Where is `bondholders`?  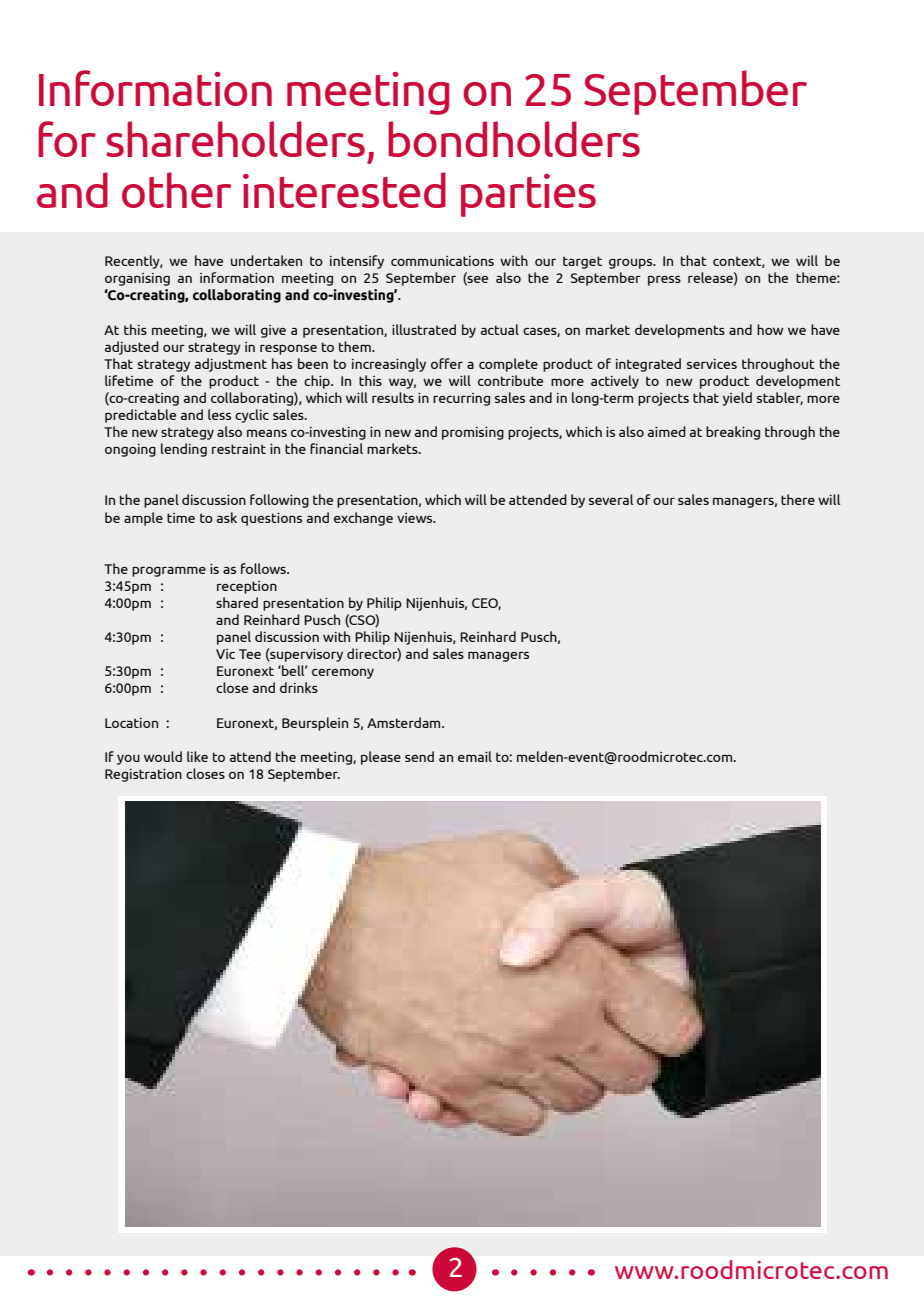 bondholders is located at coordinates (514, 139).
